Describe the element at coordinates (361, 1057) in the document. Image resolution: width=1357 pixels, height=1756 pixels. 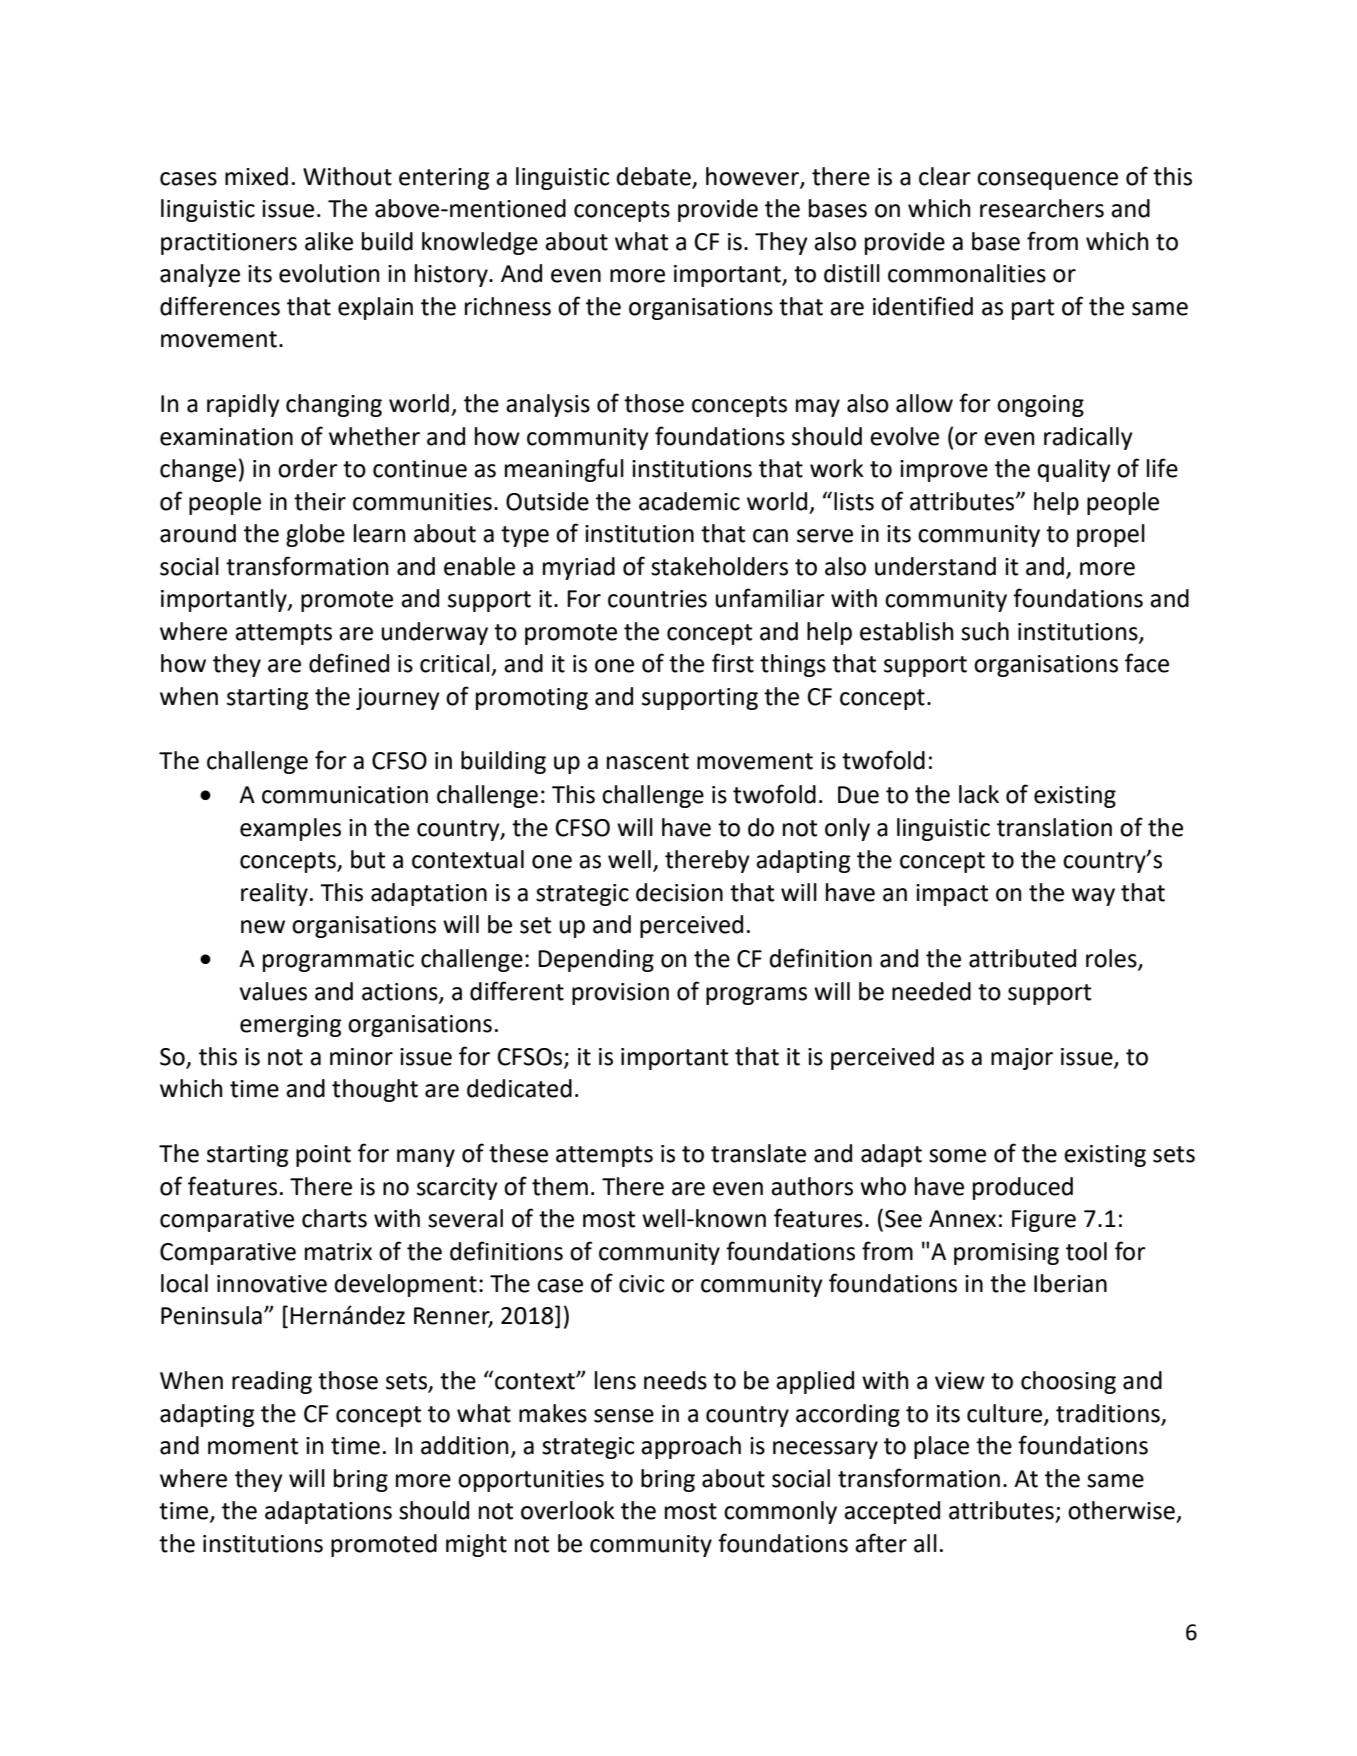
I see `minor` at that location.
